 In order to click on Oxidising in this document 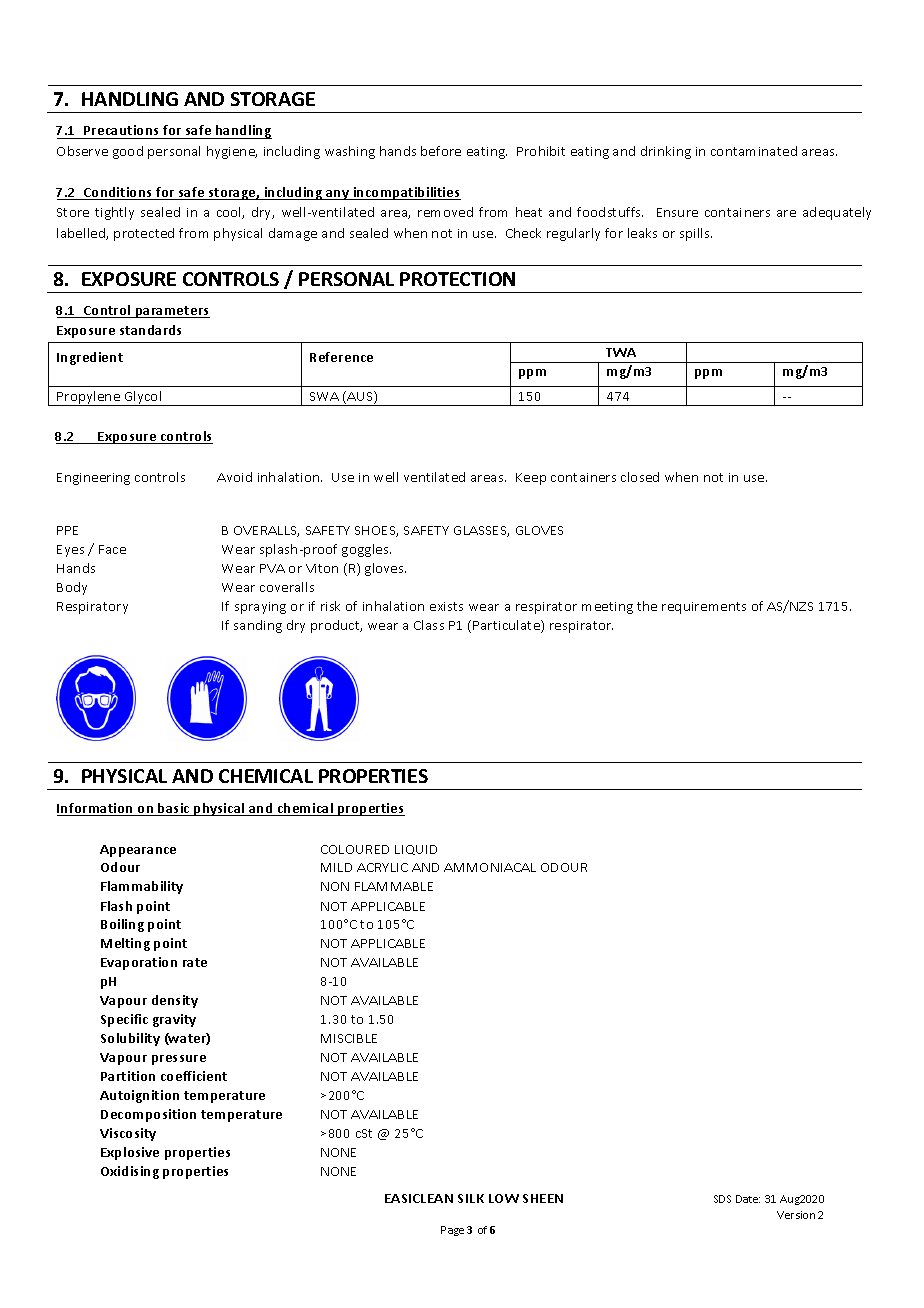, I will do `click(130, 1172)`.
